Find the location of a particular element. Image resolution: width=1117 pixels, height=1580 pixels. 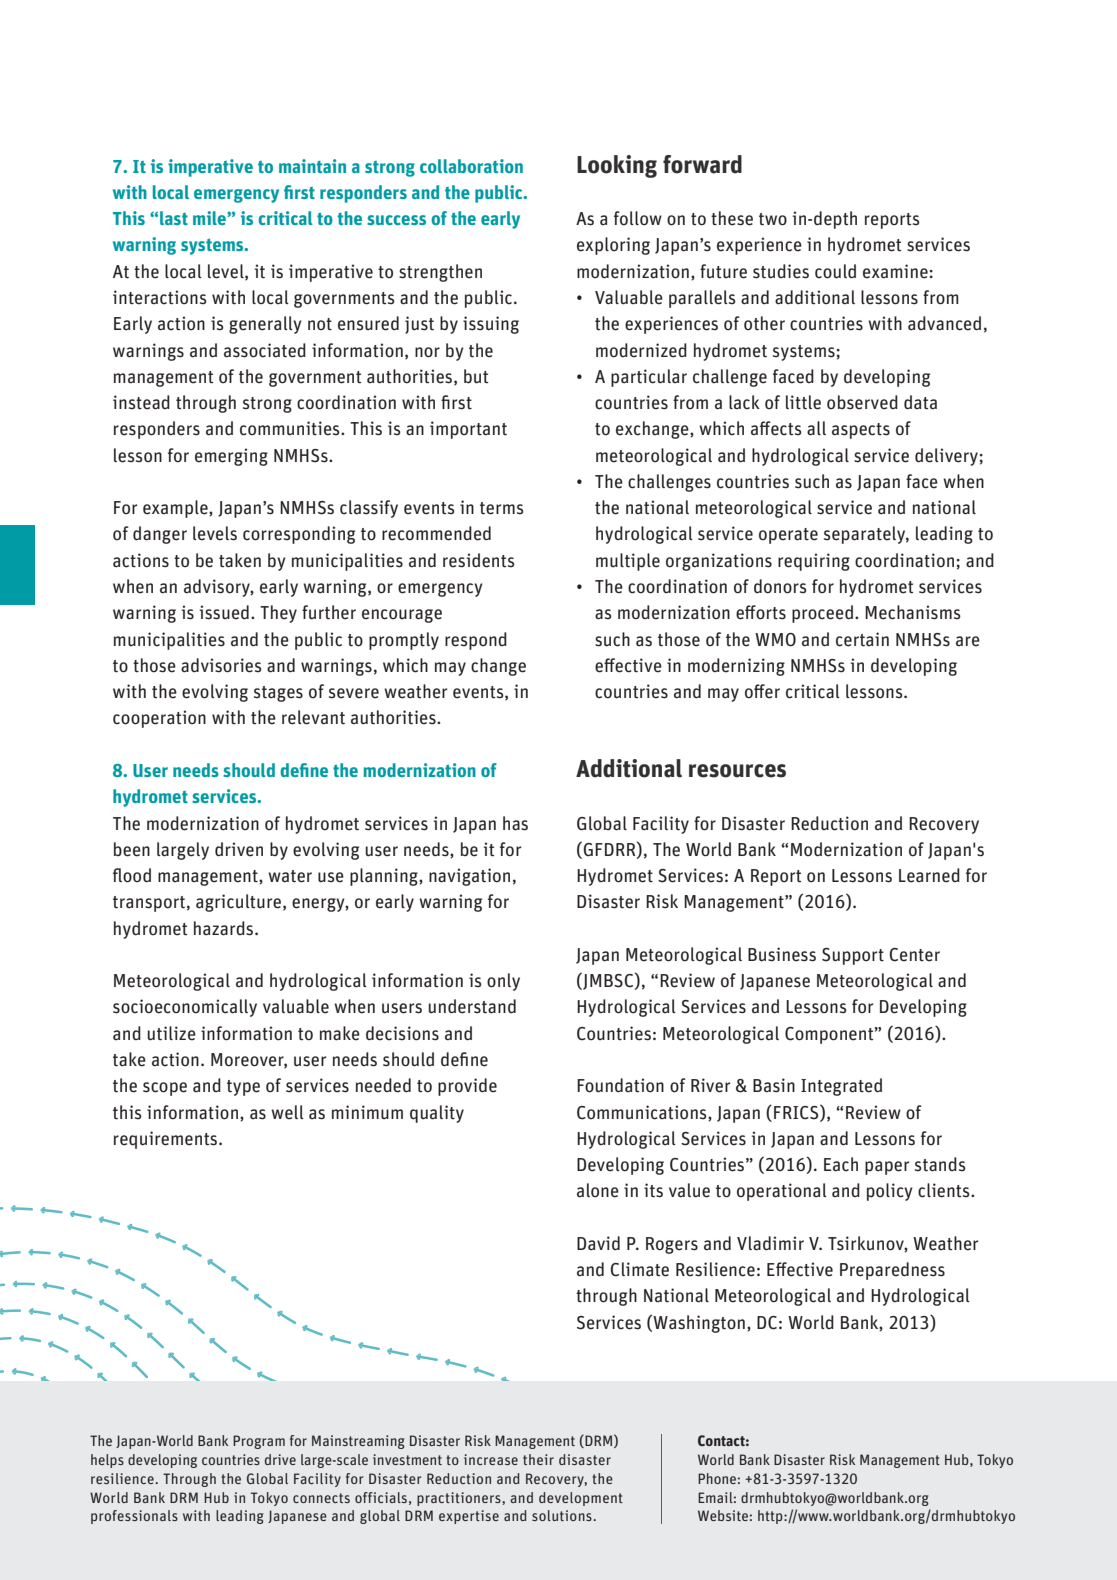

Learned is located at coordinates (929, 875).
